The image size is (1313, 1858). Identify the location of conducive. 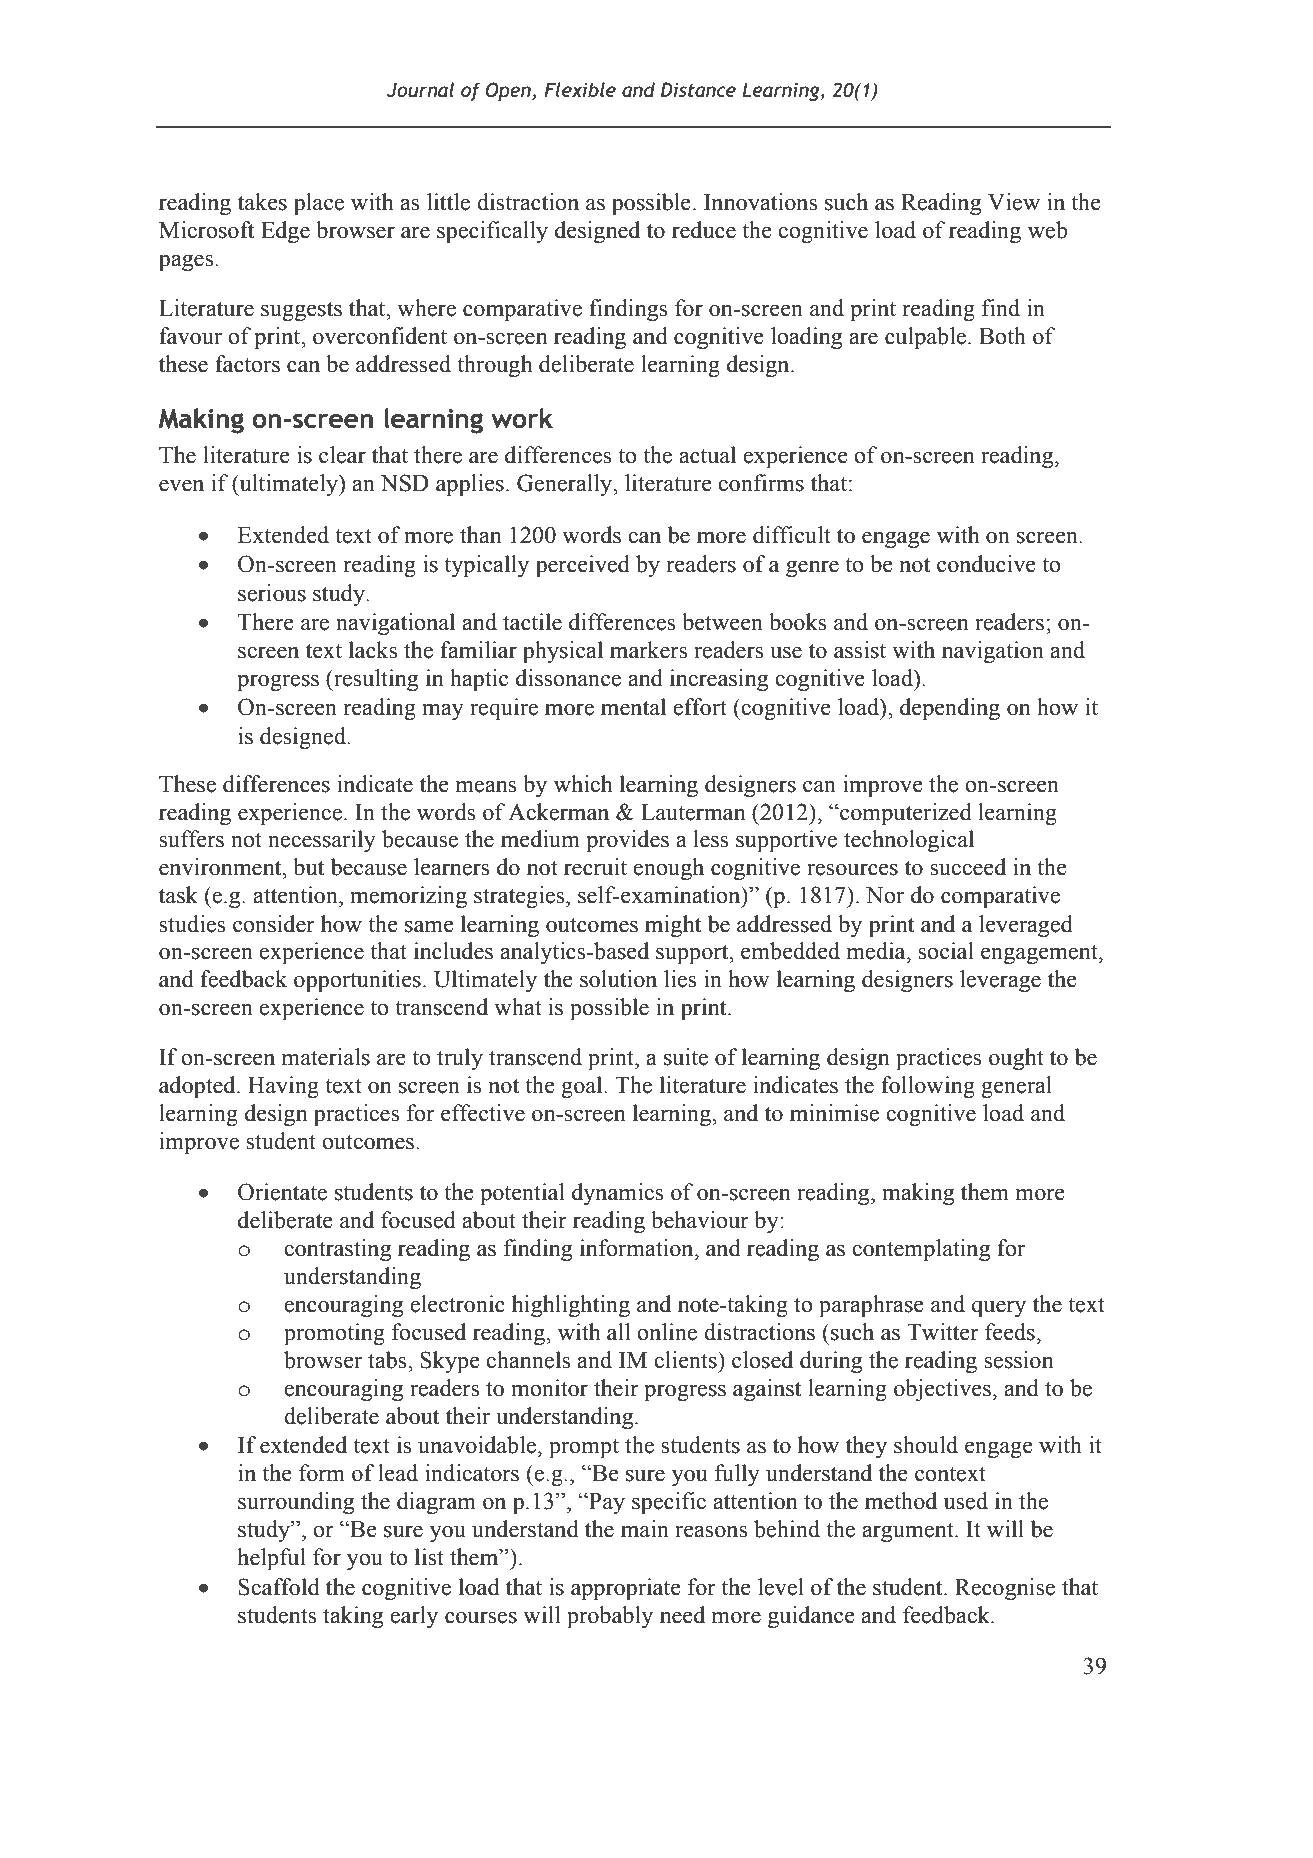
(986, 564).
